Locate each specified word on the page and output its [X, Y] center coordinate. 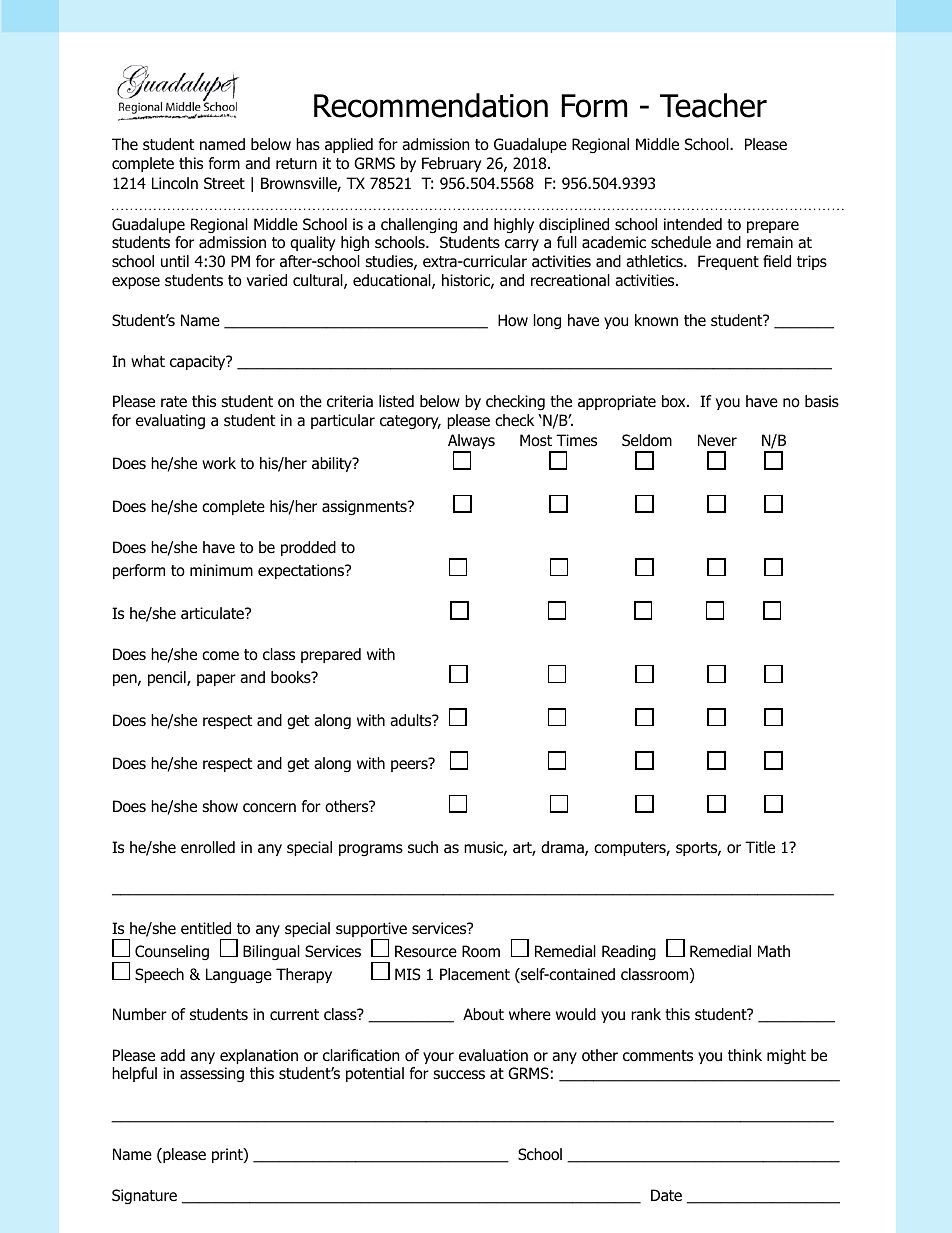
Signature [144, 1197]
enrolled [208, 847]
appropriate [617, 402]
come [220, 656]
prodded [308, 548]
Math [774, 951]
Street [224, 183]
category [410, 422]
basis [822, 401]
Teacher [713, 105]
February [451, 164]
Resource [426, 951]
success [459, 1074]
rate [174, 401]
